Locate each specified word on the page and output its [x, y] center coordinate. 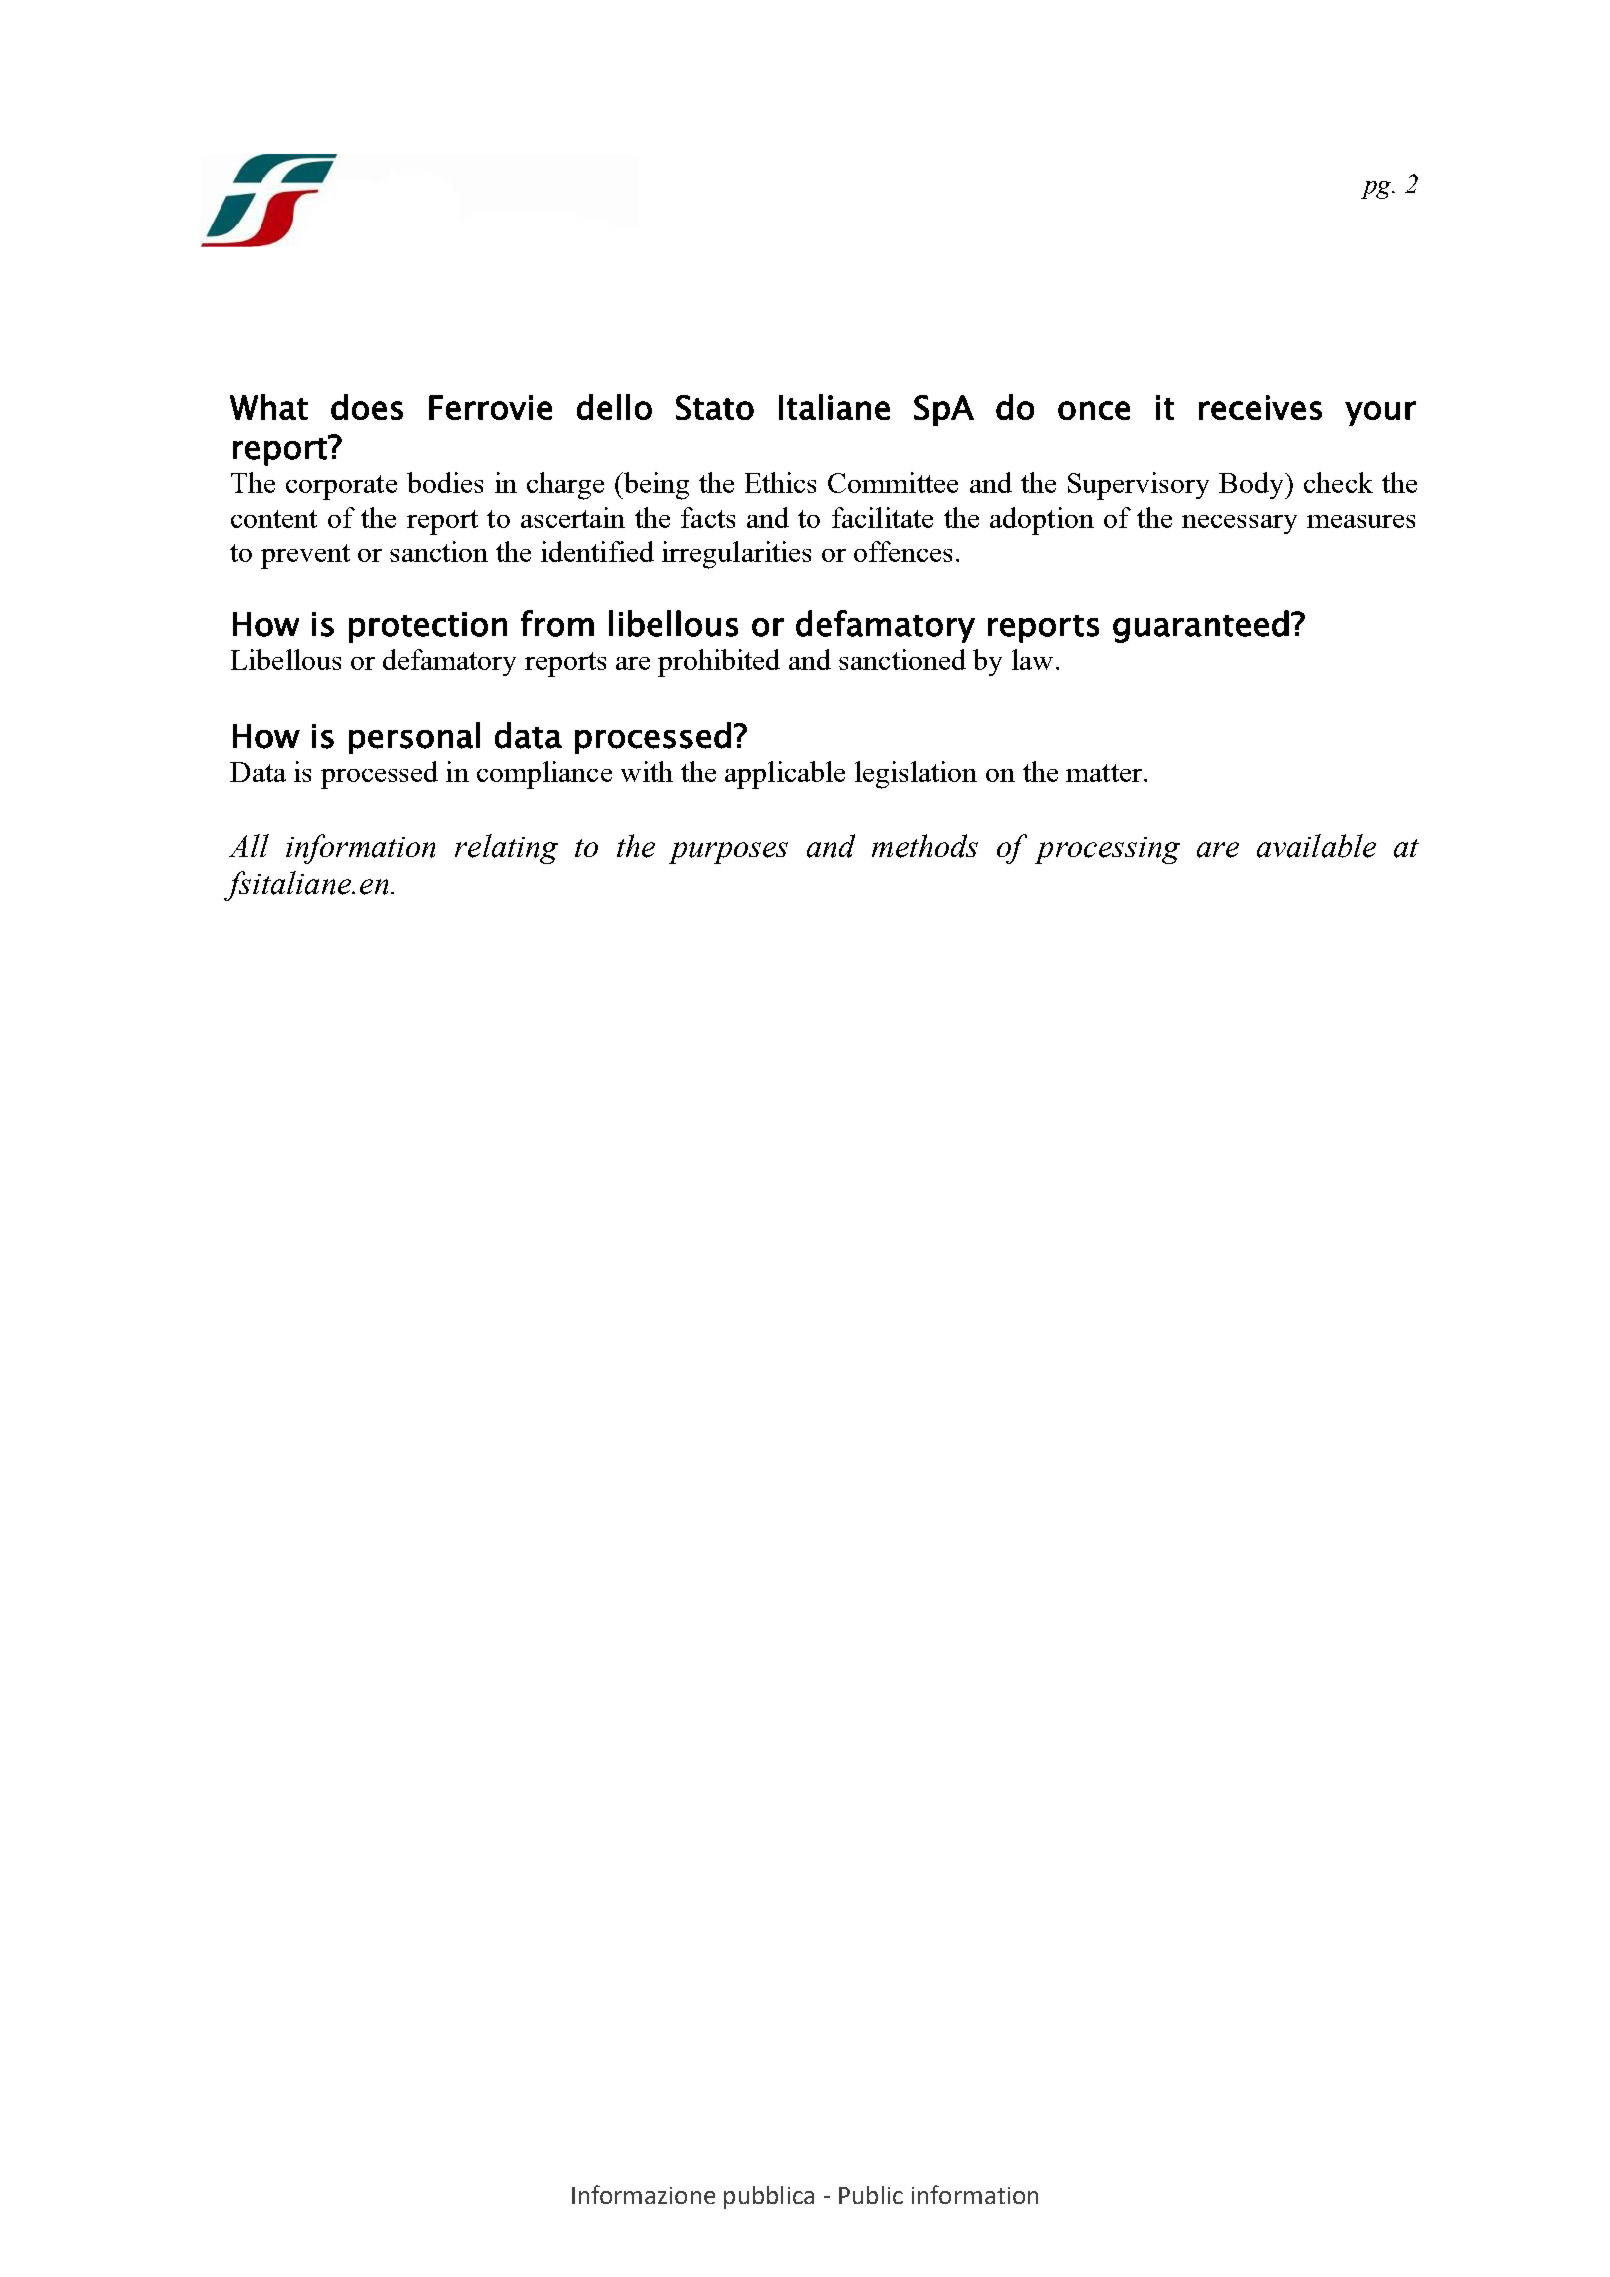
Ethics [780, 482]
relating [506, 849]
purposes [728, 853]
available [1316, 846]
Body [1253, 485]
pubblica [769, 2197]
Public [871, 2195]
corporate [341, 487]
